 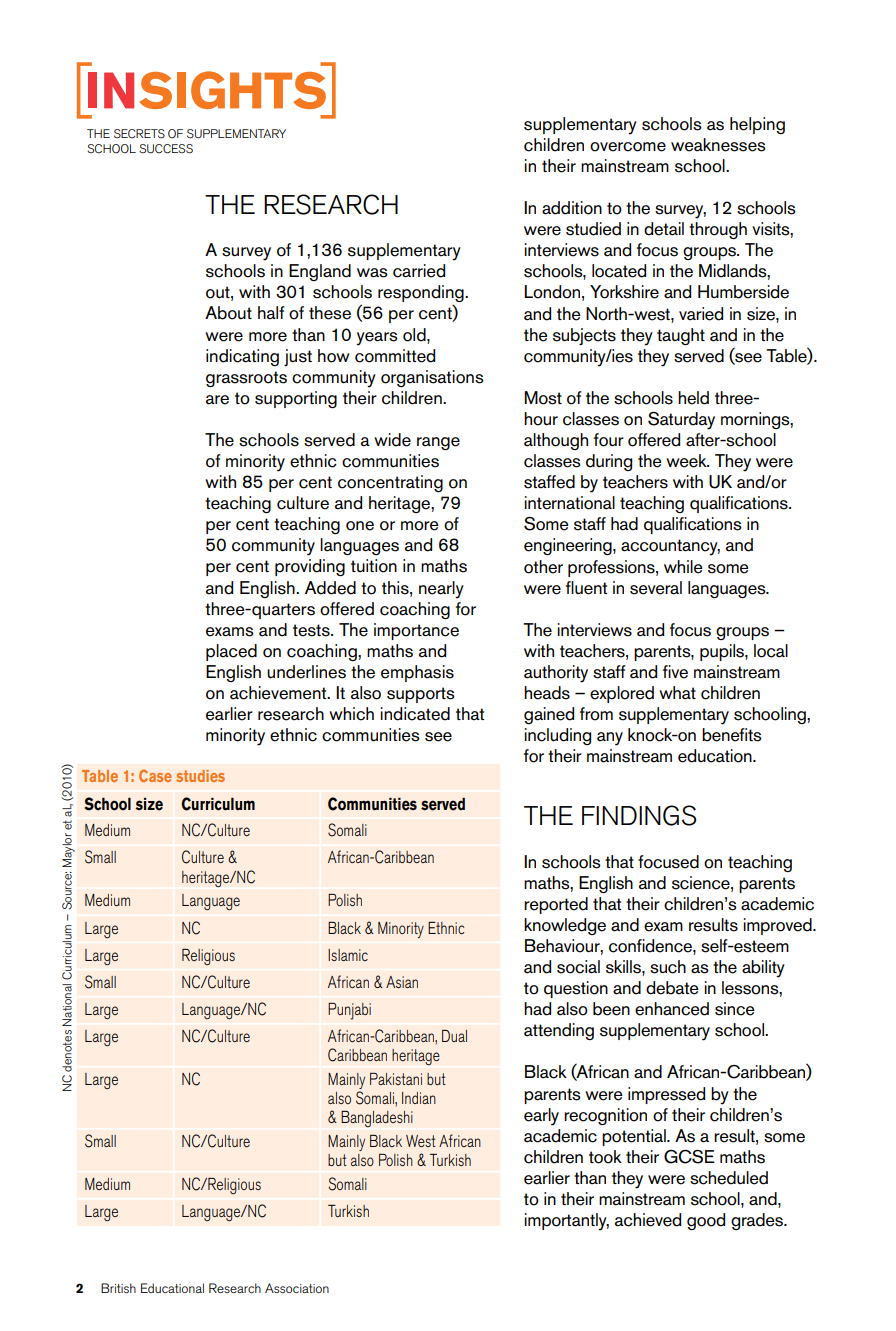 I want to click on British, so click(x=118, y=1288).
